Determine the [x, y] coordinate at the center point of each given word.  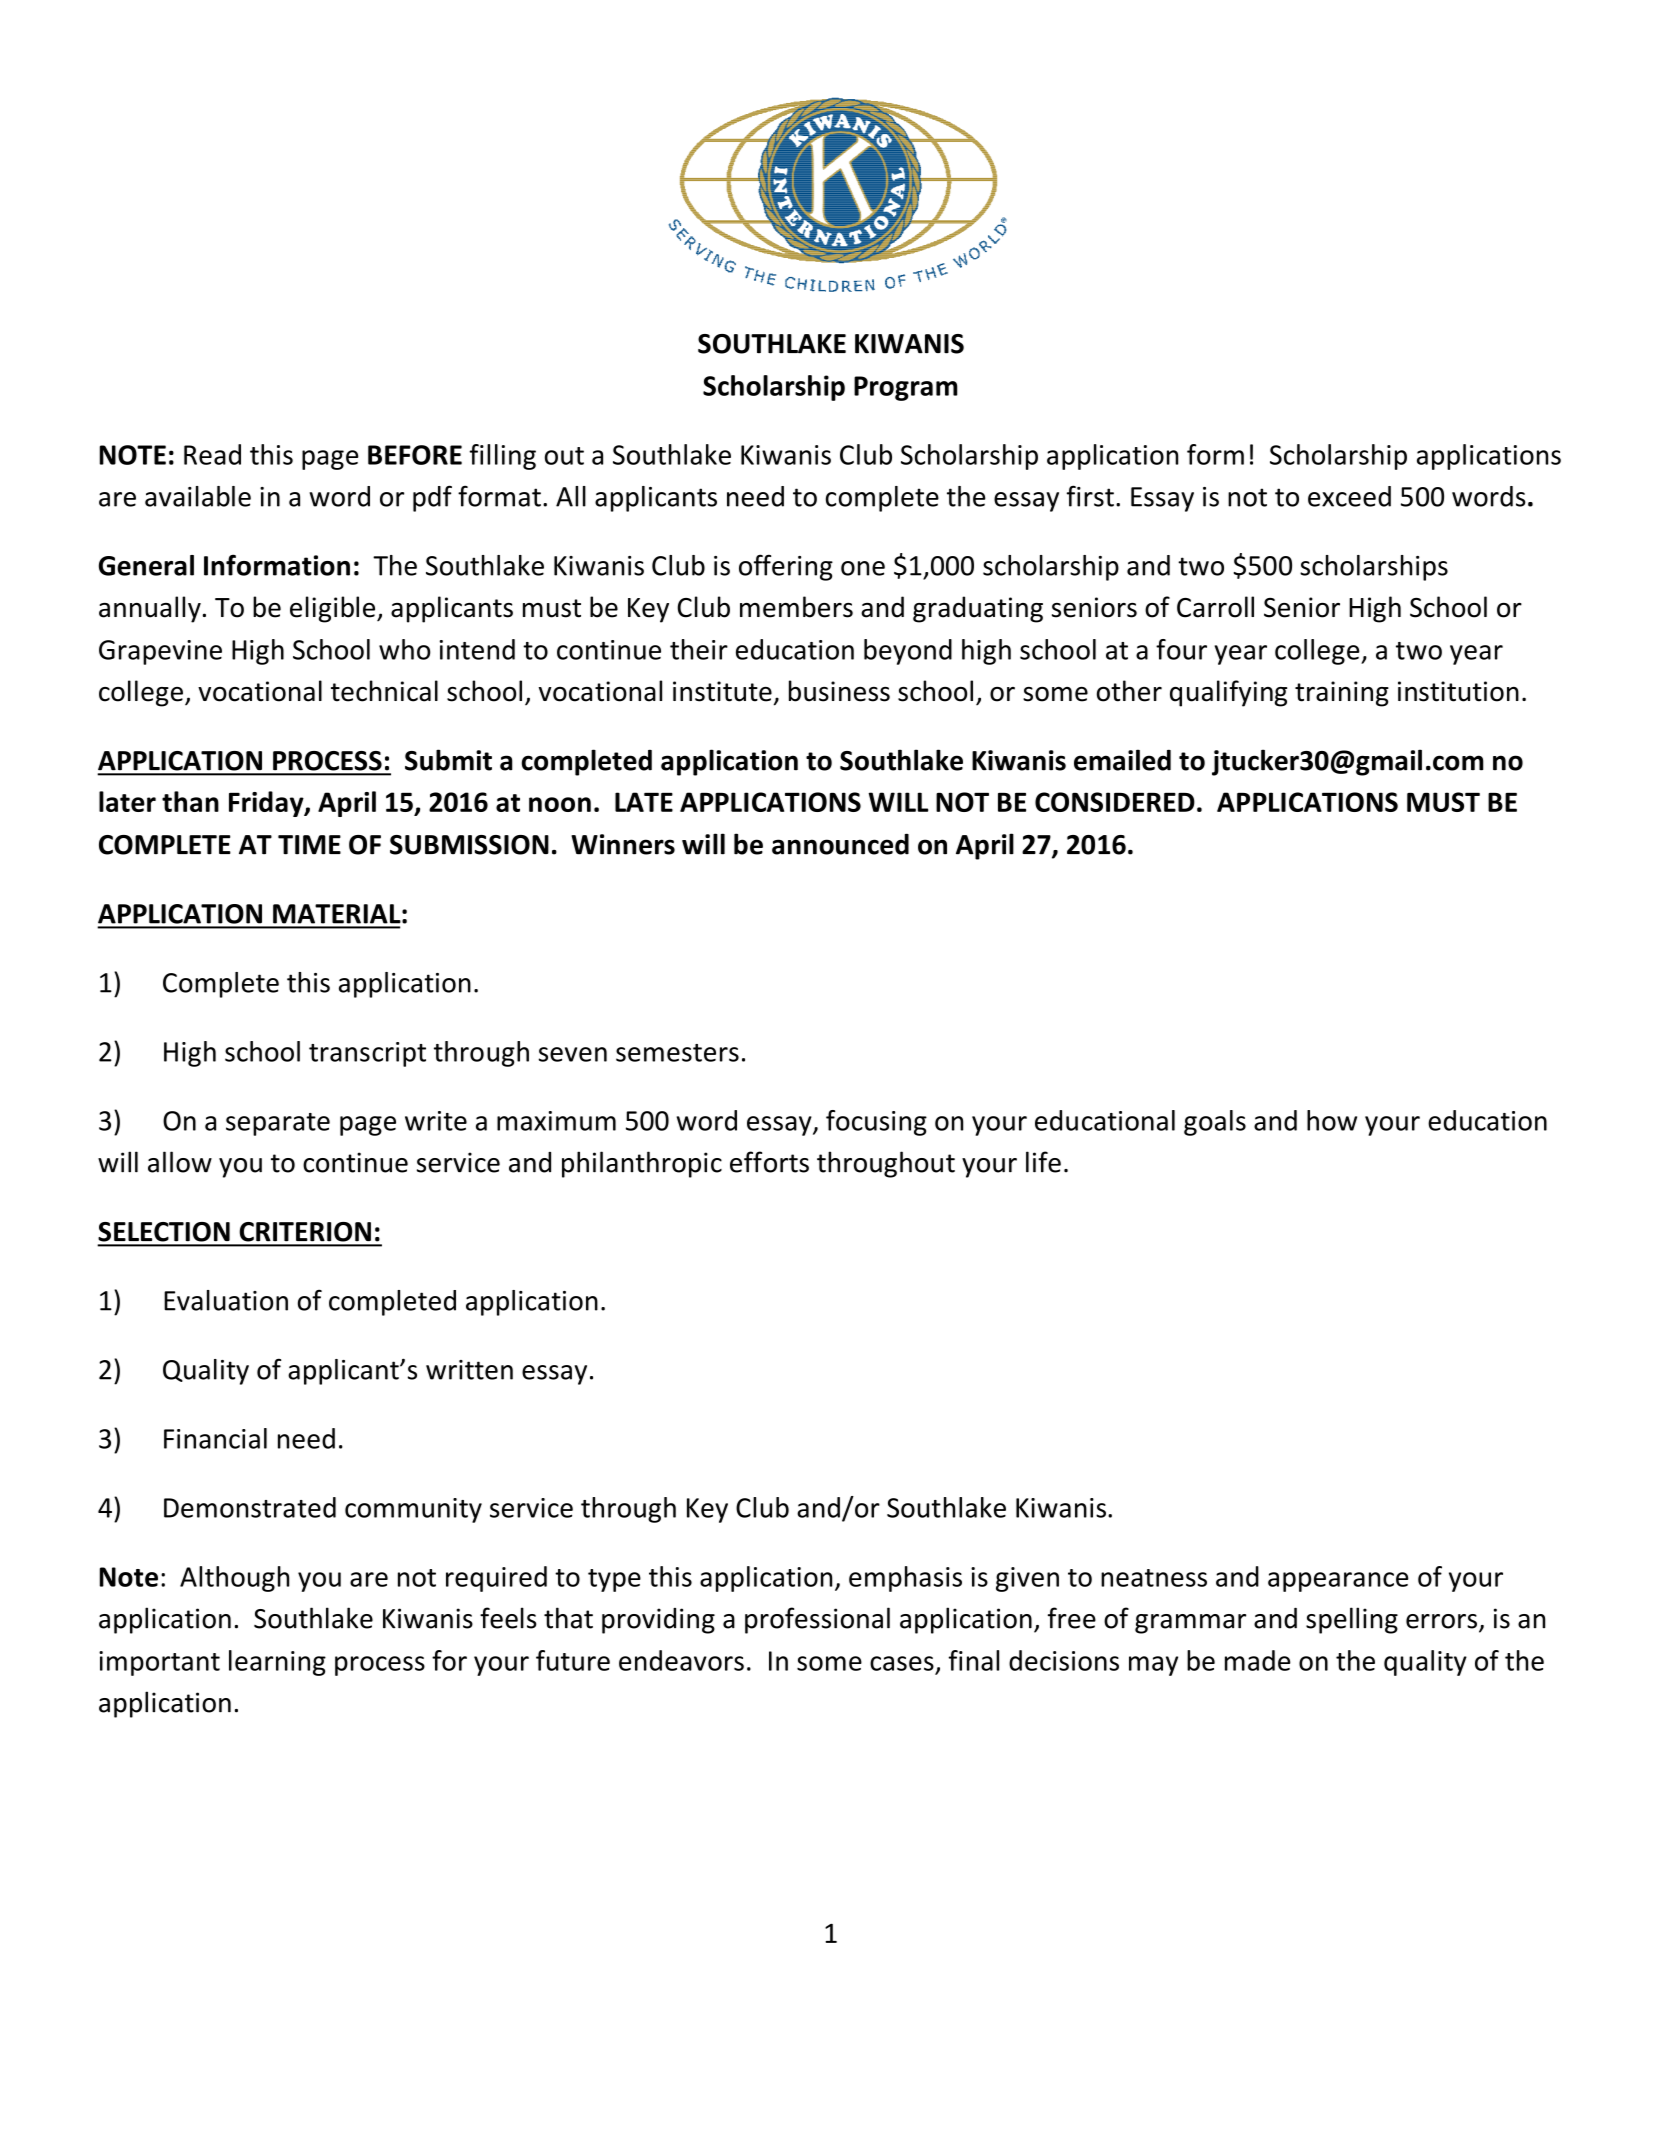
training [1342, 694]
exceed [1349, 496]
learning [277, 1663]
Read [212, 454]
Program [906, 388]
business [839, 691]
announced [840, 844]
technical [384, 691]
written [469, 1370]
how [1332, 1120]
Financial [215, 1438]
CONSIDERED [1115, 802]
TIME [309, 845]
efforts [769, 1162]
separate [278, 1124]
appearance [1338, 1582]
